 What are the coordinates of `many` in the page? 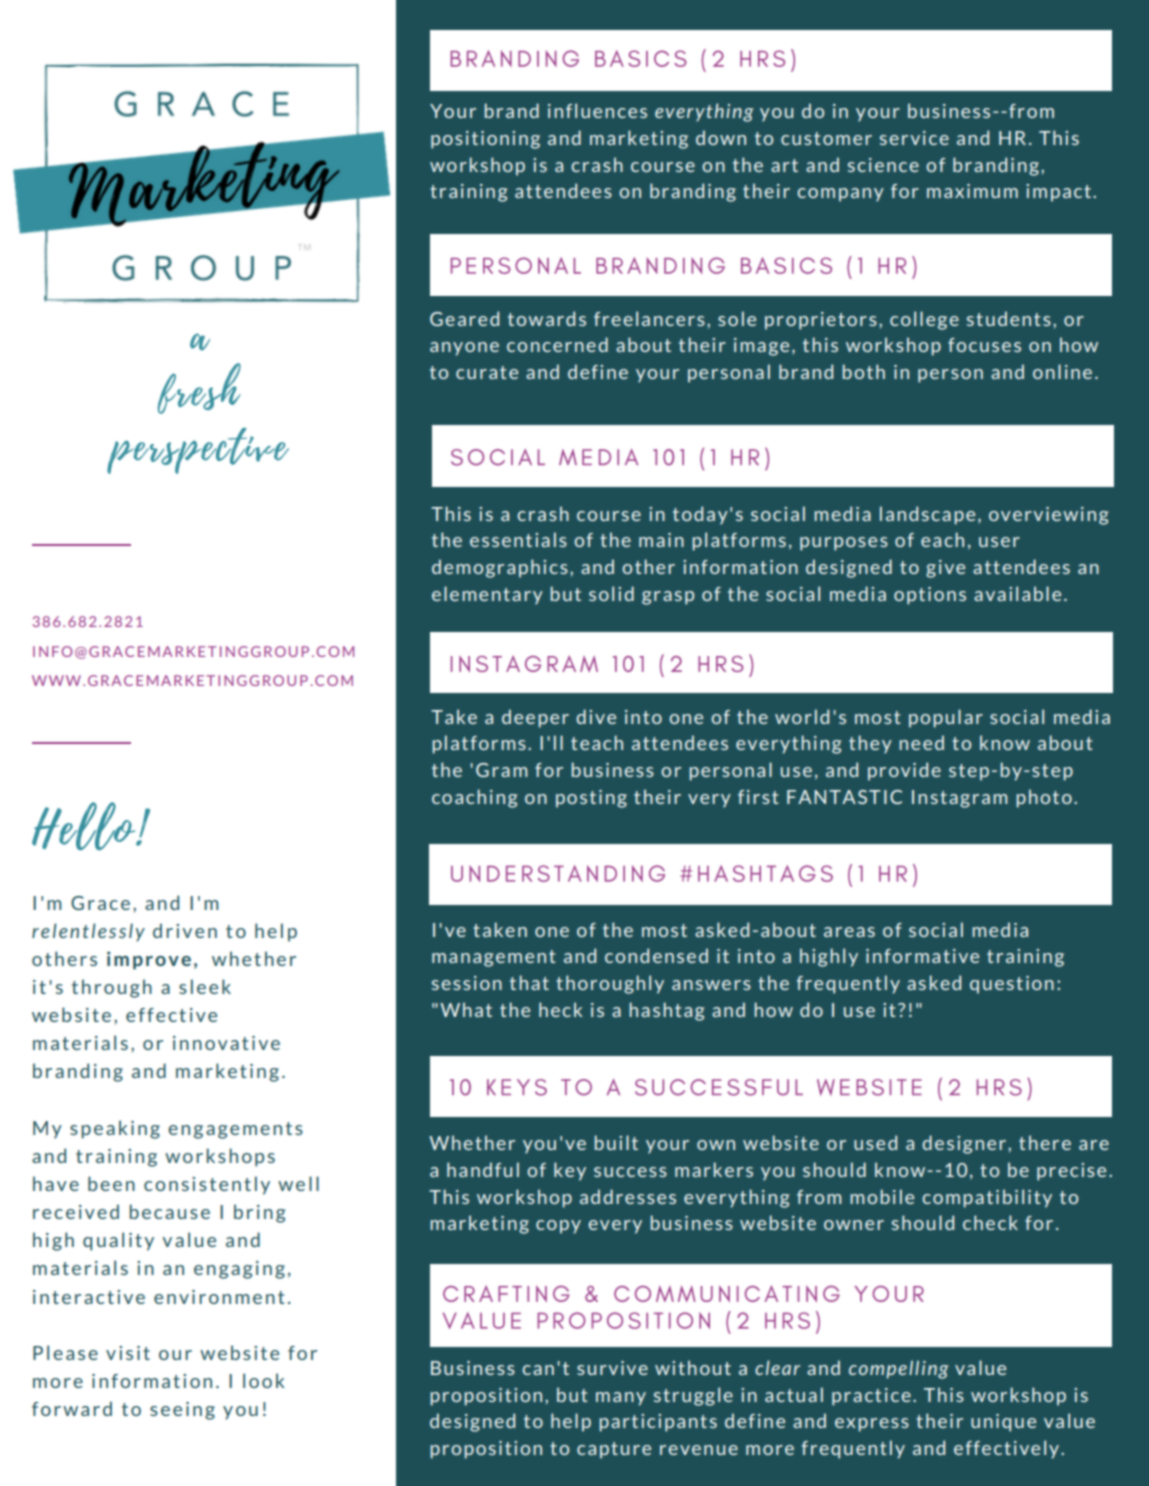 It's located at (621, 1399).
